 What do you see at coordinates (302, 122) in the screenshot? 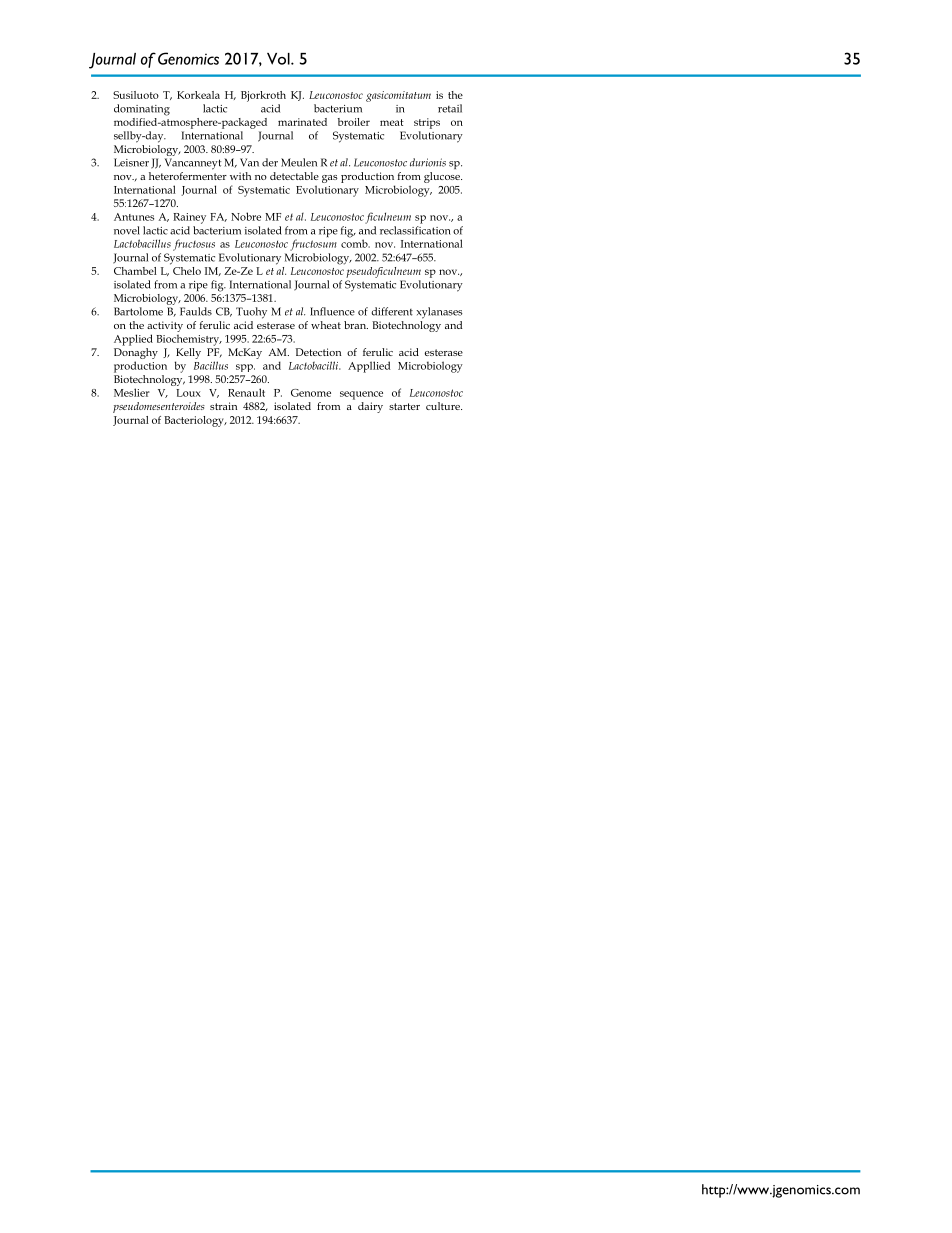
I see `marinated` at bounding box center [302, 122].
